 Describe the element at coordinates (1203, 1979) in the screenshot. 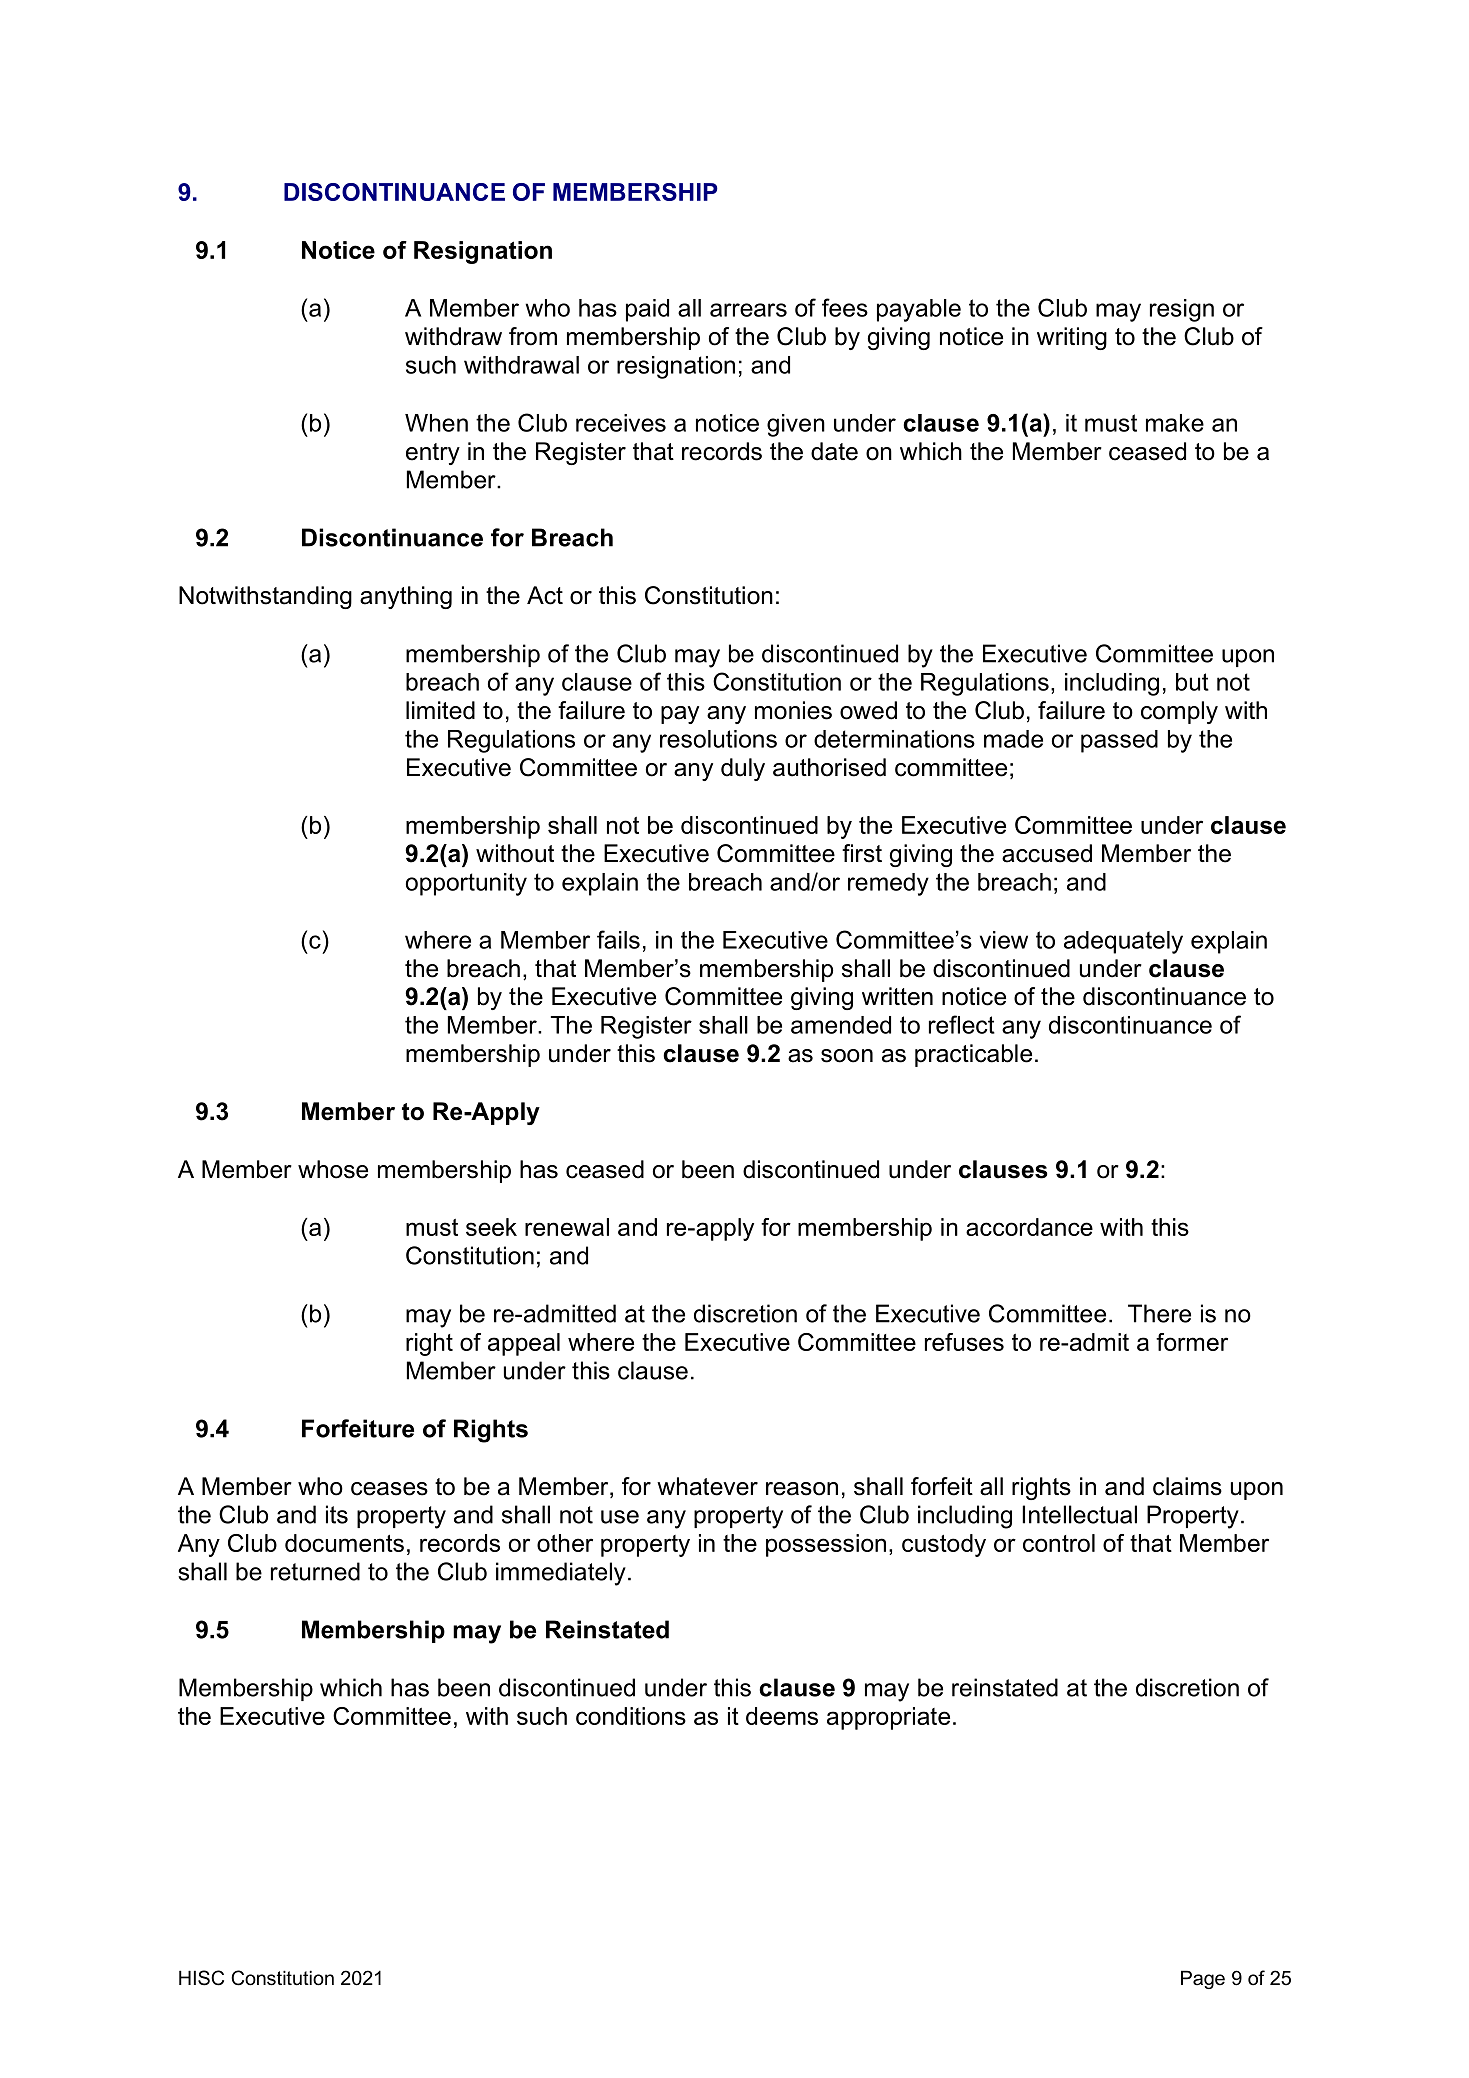

I see `Page` at that location.
